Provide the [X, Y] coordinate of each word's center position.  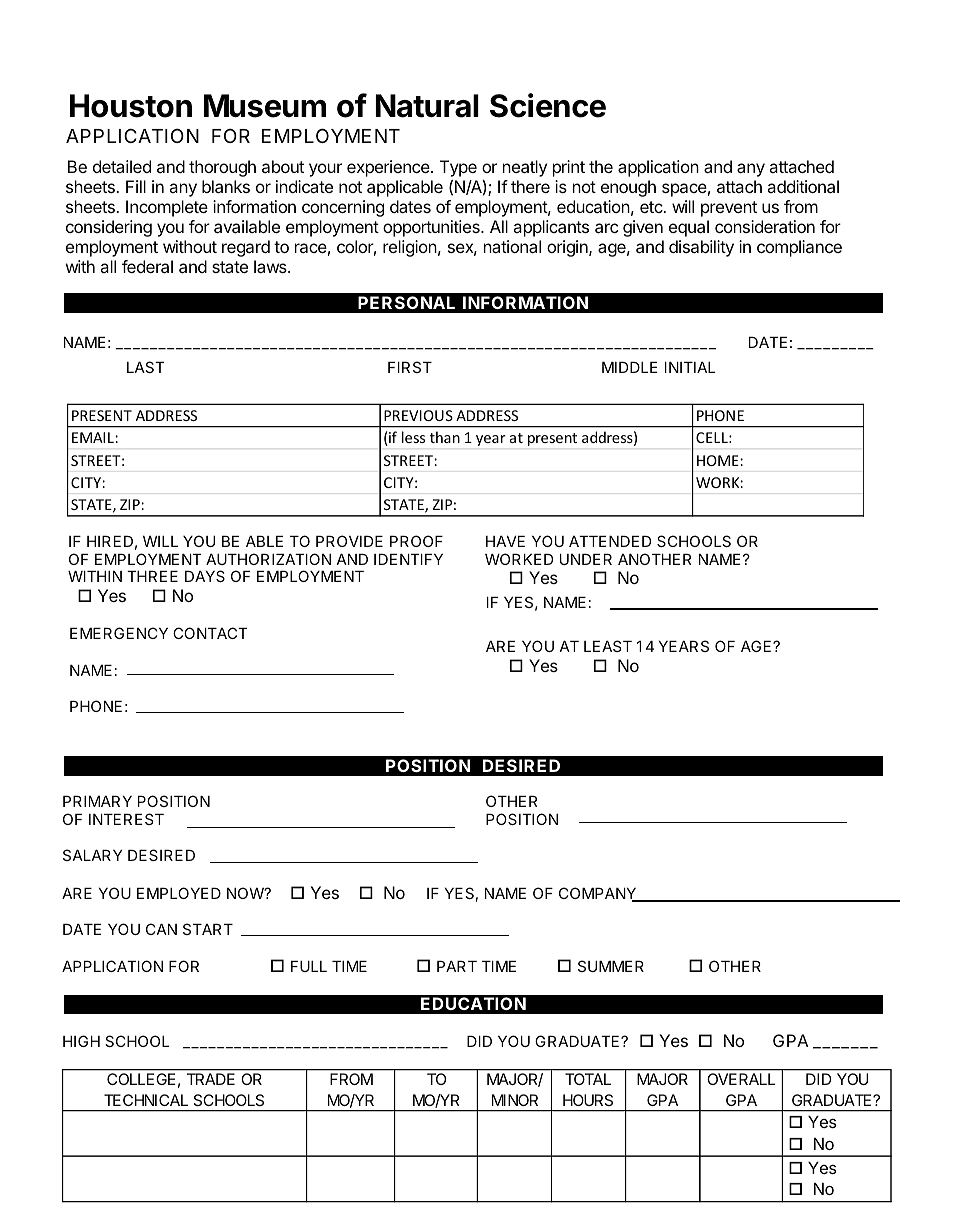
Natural [427, 106]
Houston [131, 106]
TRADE [211, 1079]
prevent [729, 209]
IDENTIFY [408, 559]
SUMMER [611, 966]
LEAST [608, 646]
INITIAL [690, 367]
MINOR [515, 1100]
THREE [152, 576]
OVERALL [741, 1079]
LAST [146, 367]
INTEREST [126, 819]
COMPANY [599, 894]
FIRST [410, 367]
